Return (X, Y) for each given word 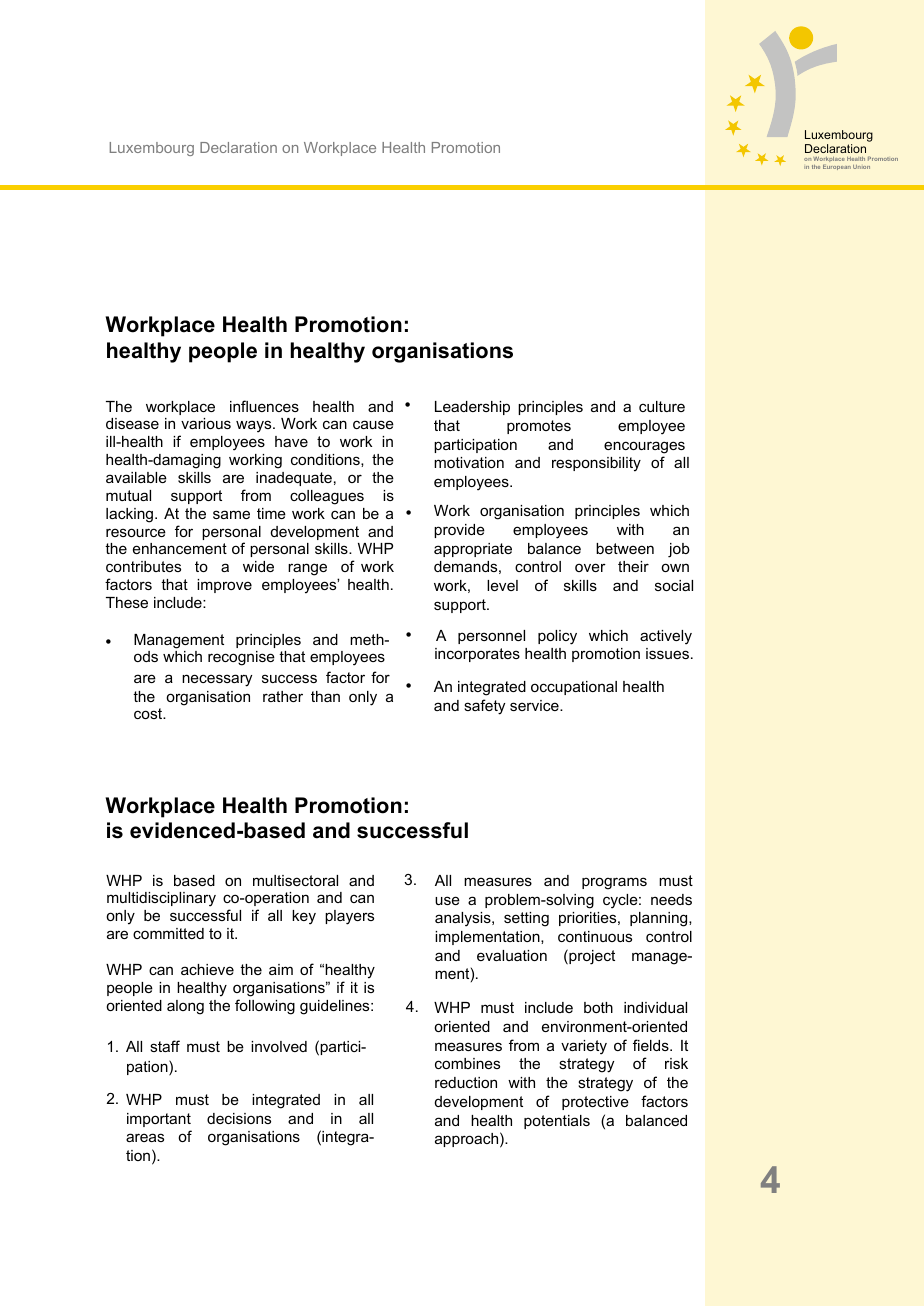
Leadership (472, 408)
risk (676, 1063)
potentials (557, 1122)
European (837, 167)
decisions (239, 1118)
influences (264, 406)
